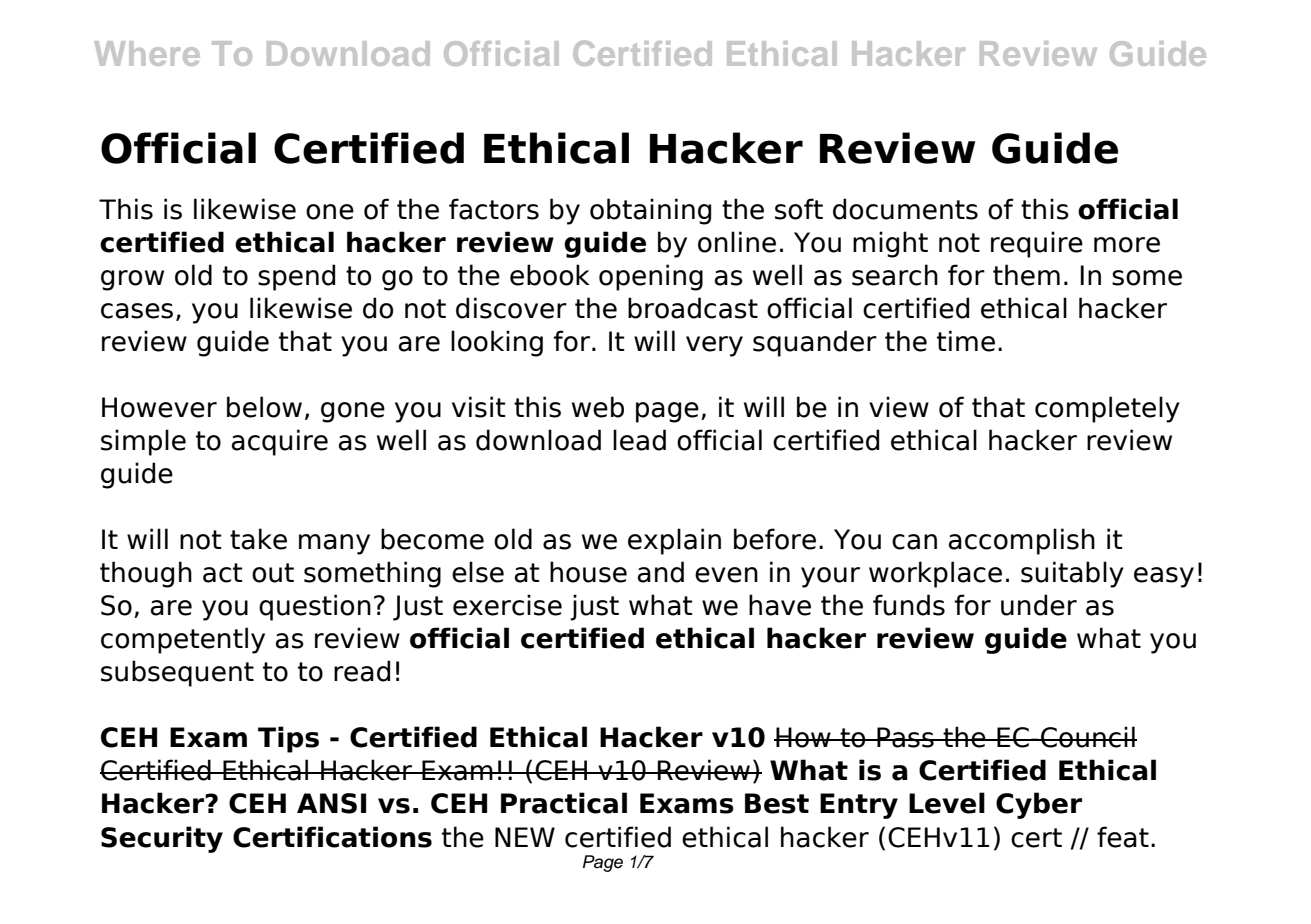 The image size is (1311, 924). I want to click on have, so click(780, 605).
